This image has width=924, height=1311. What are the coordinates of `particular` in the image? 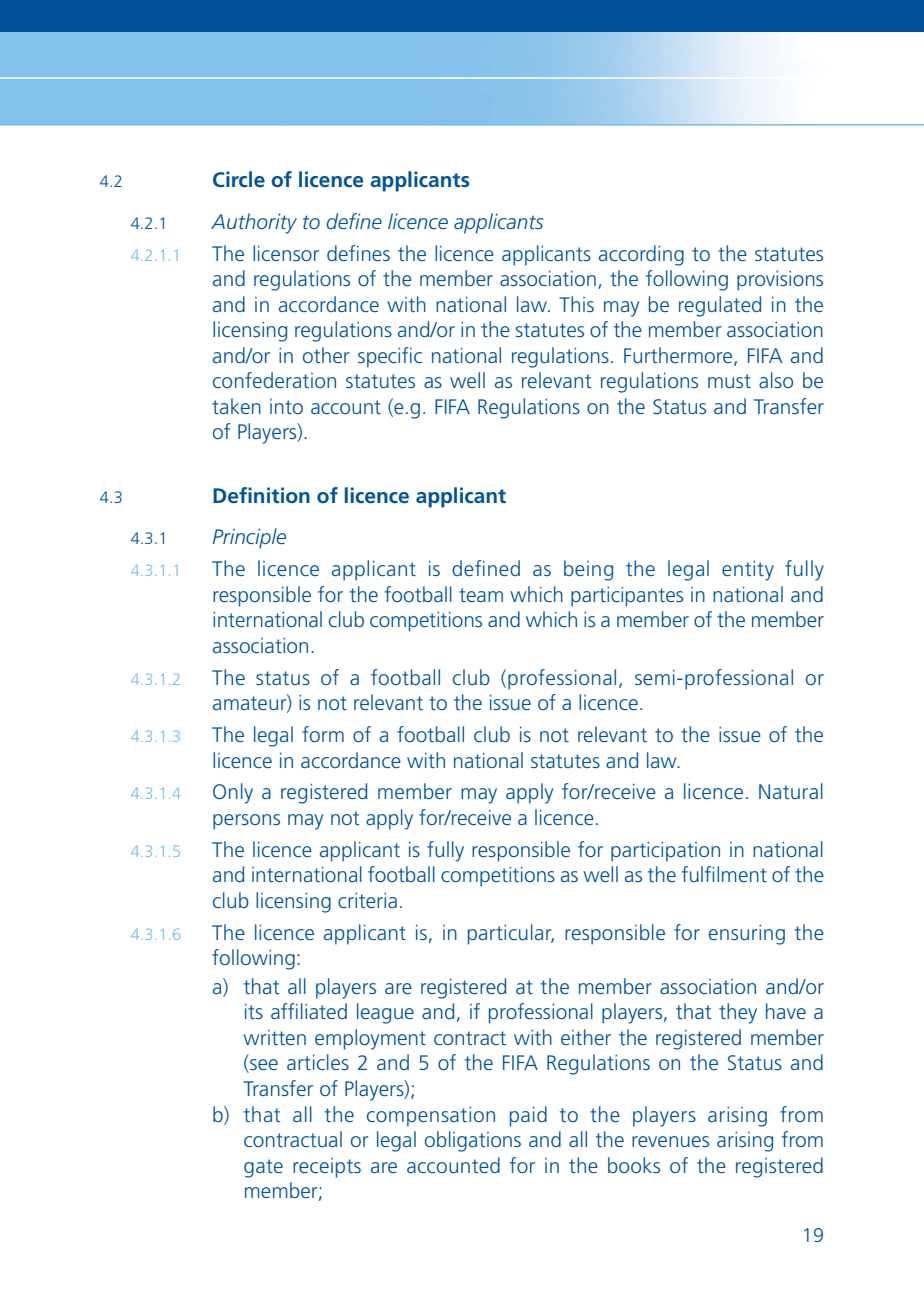 It's located at (511, 934).
